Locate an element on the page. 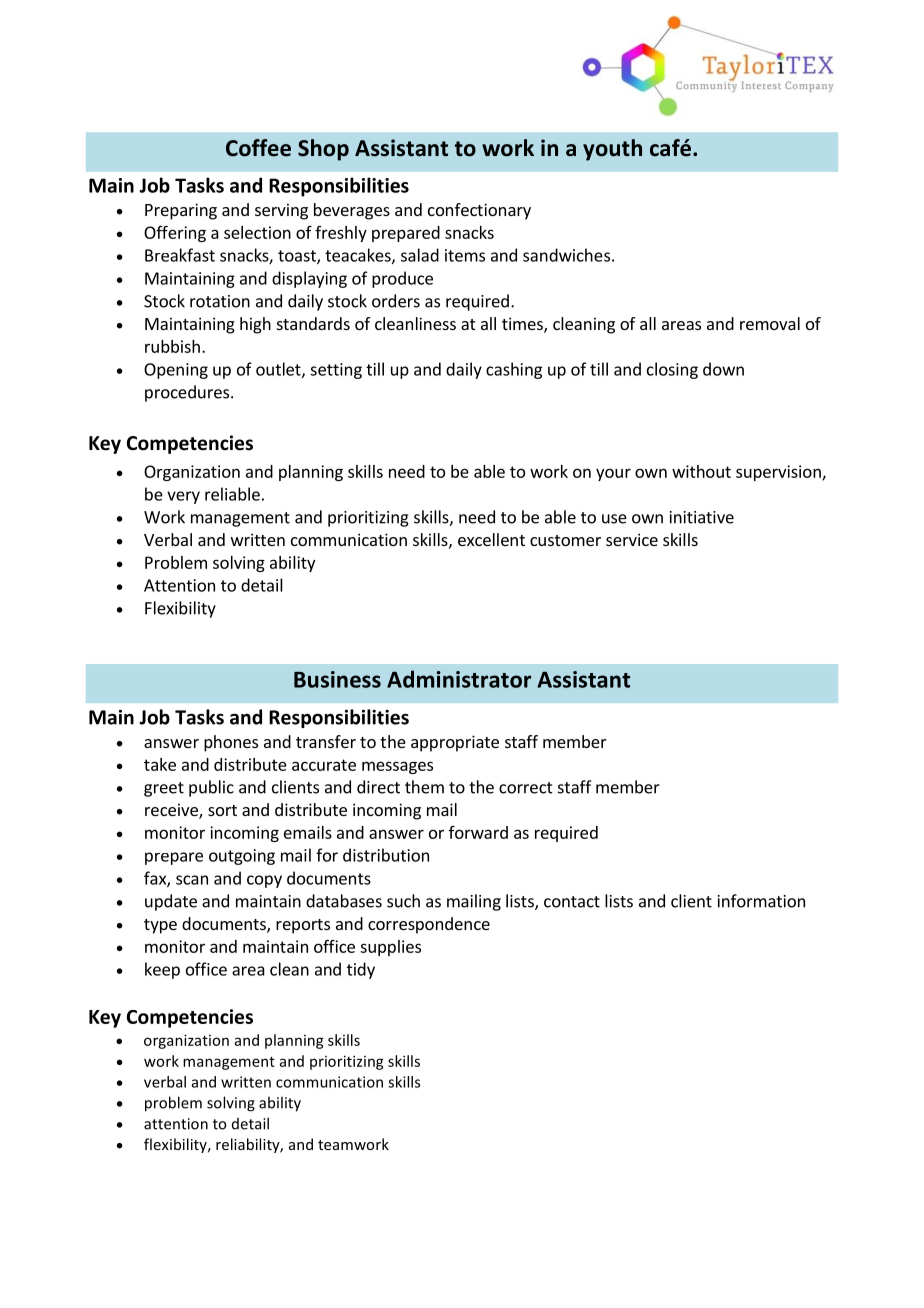  excellent is located at coordinates (491, 539).
